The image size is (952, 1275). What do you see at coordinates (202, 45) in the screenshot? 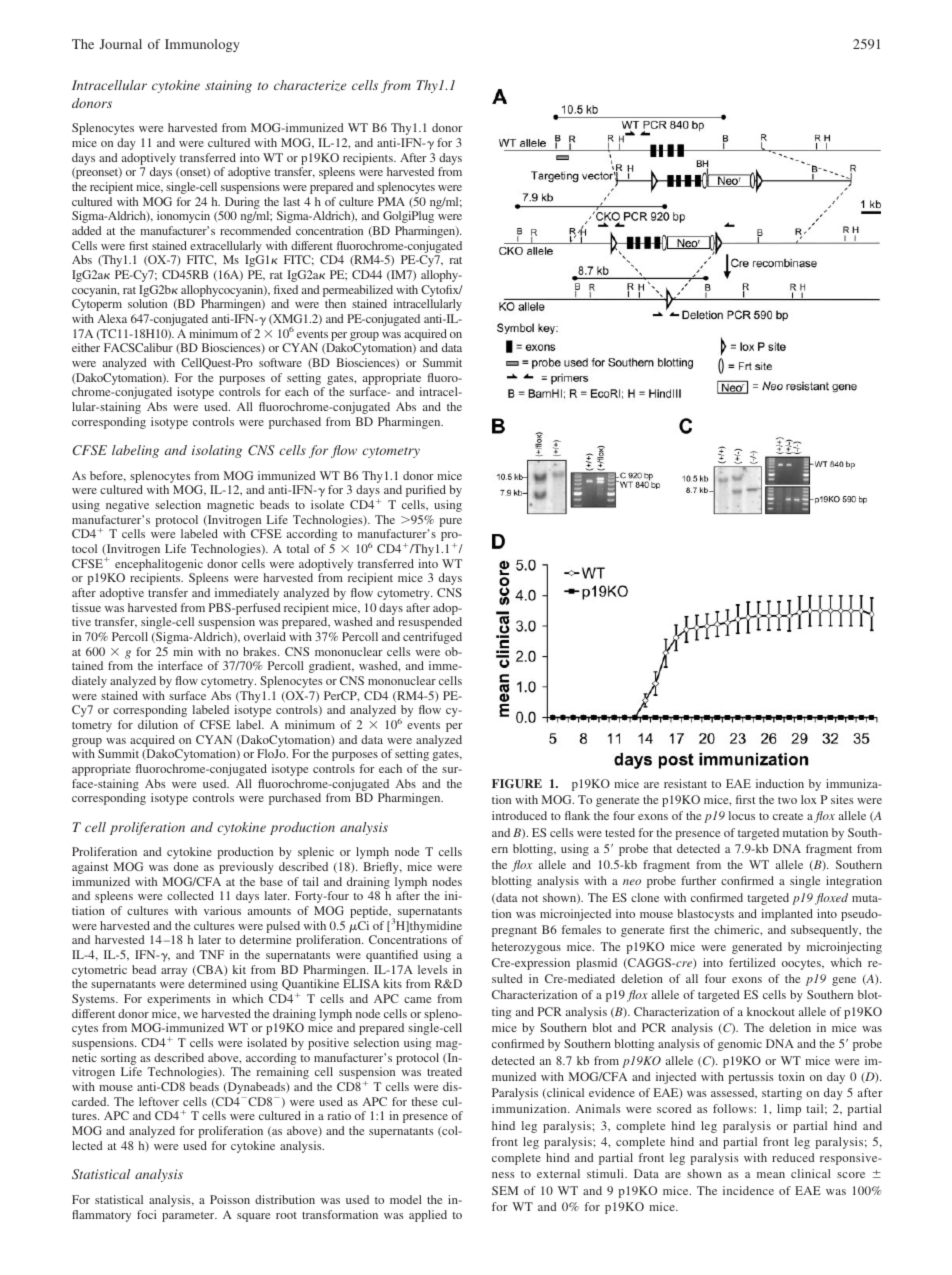
I see `Immunology` at bounding box center [202, 45].
